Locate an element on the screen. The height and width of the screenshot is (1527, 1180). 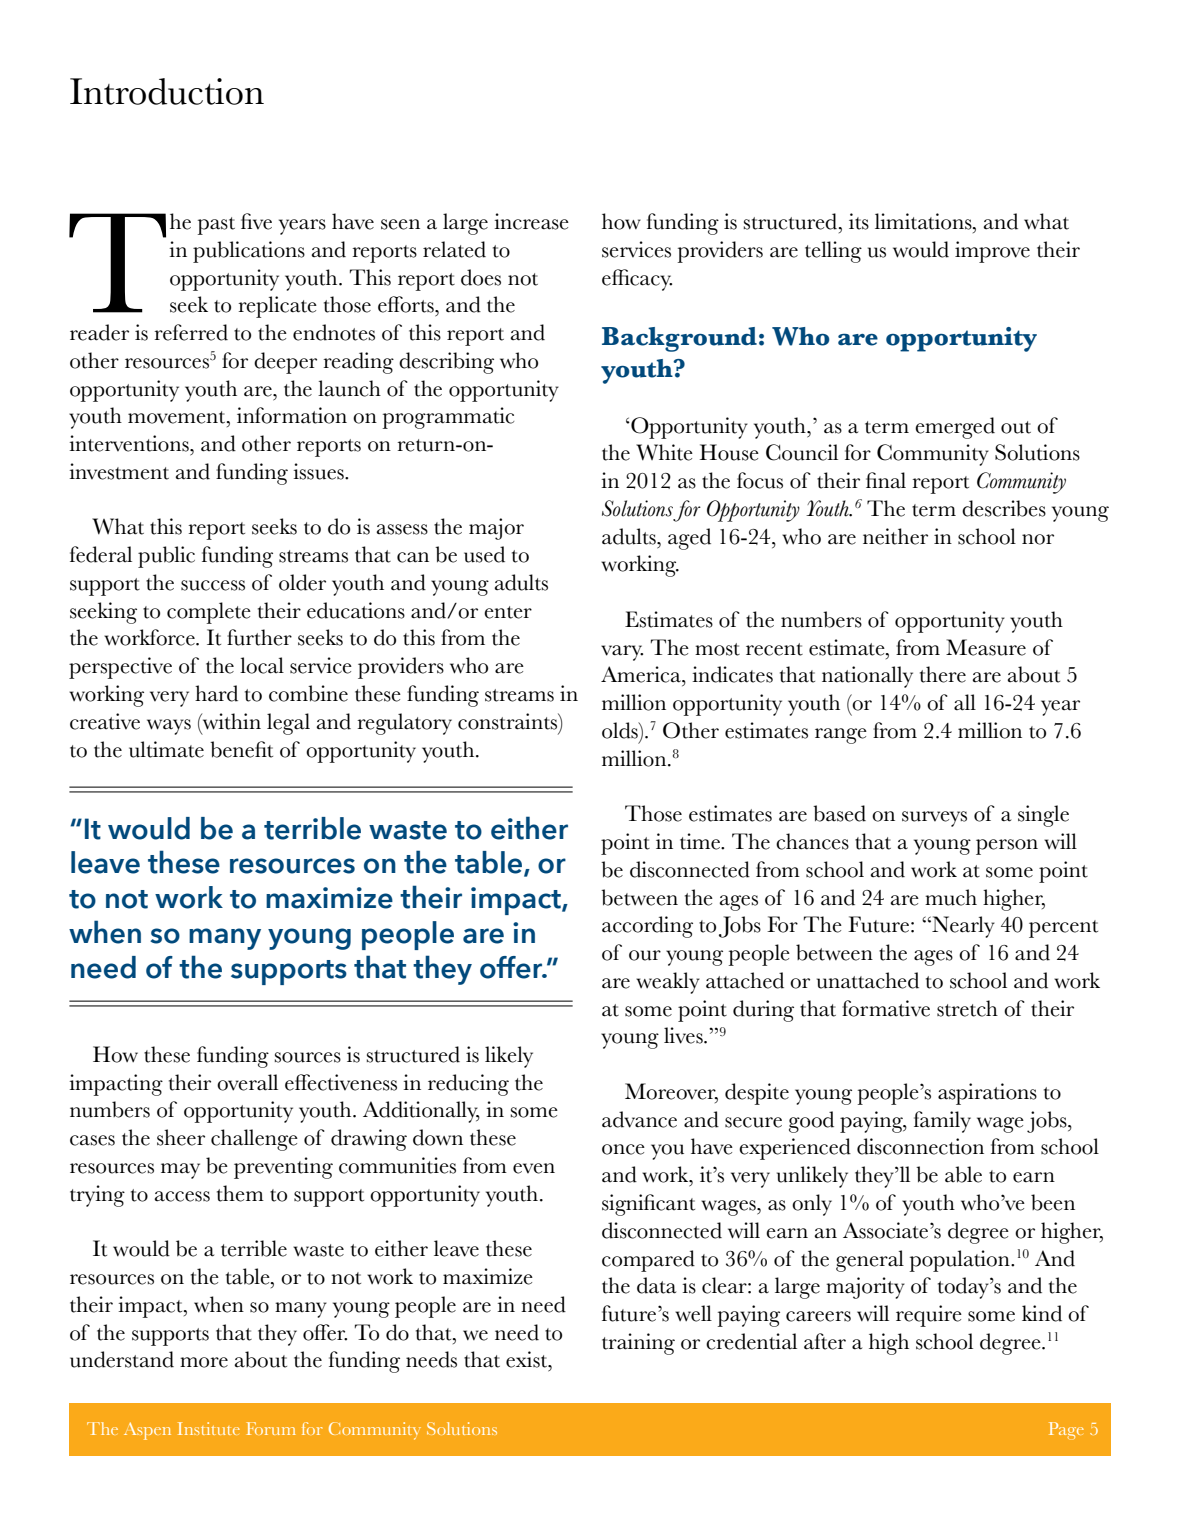
Institute is located at coordinates (209, 1428).
